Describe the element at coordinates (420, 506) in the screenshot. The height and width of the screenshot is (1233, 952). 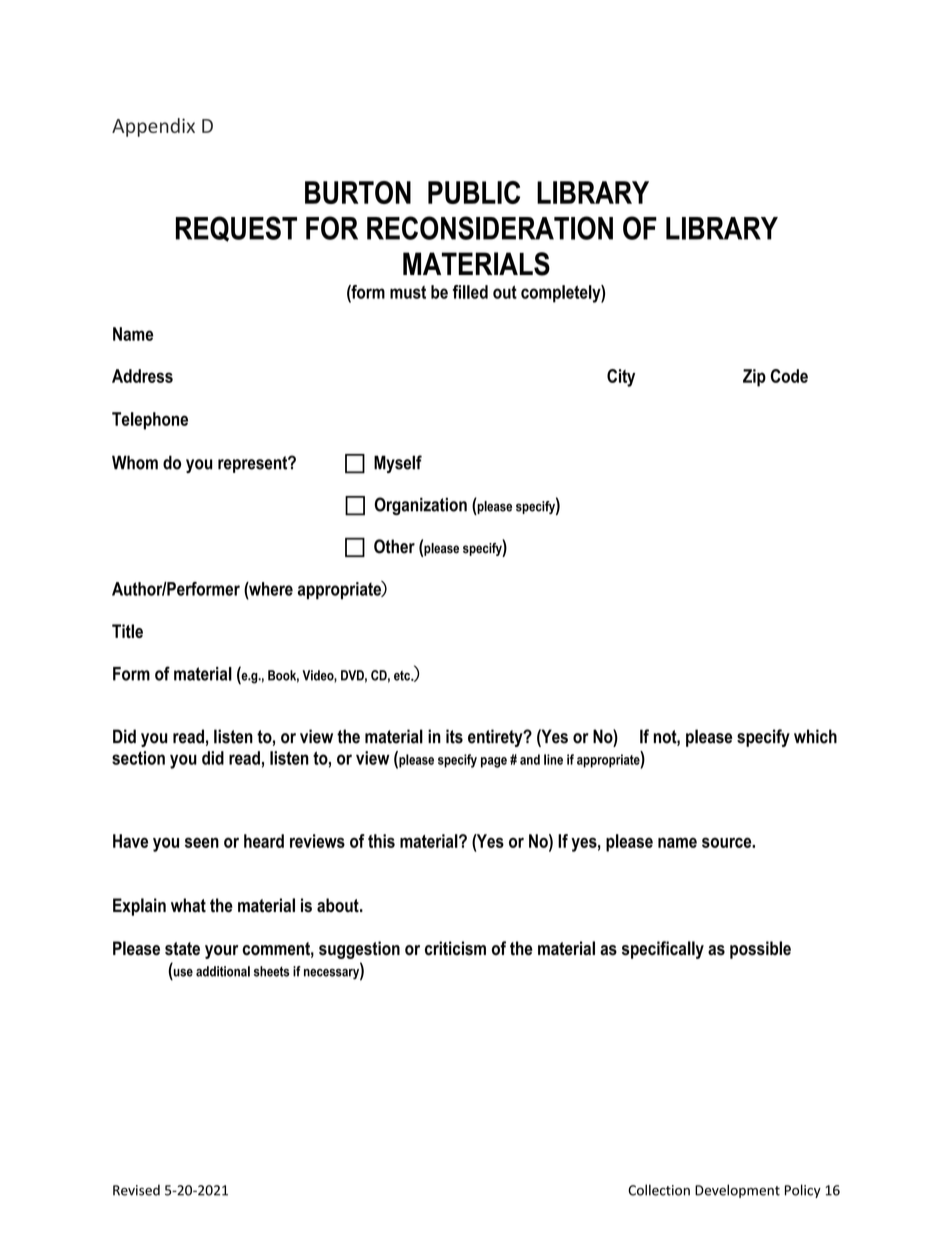
I see `Organization` at that location.
